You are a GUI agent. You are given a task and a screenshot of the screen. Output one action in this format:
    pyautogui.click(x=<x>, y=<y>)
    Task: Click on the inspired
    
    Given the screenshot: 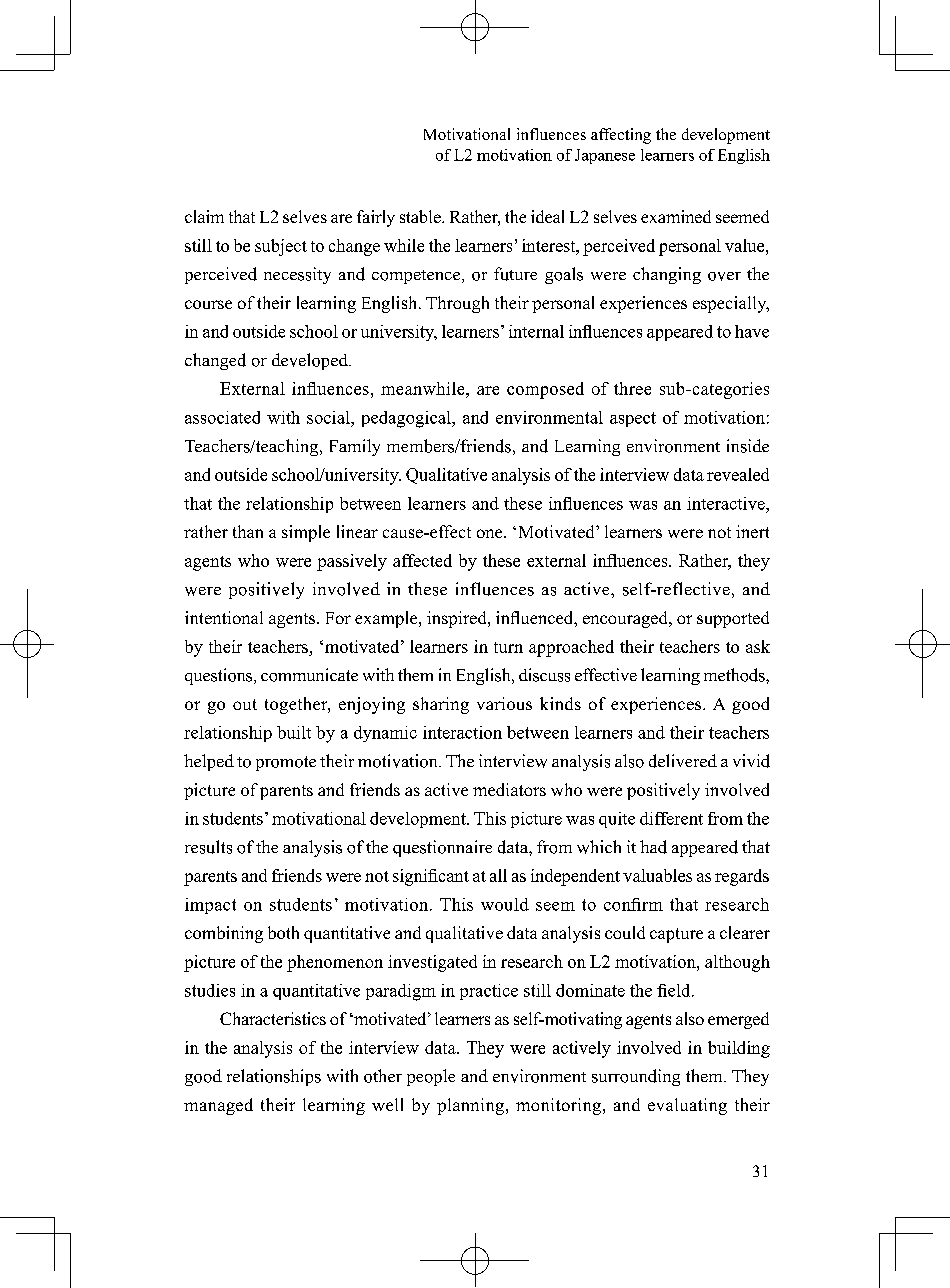 What is the action you would take?
    pyautogui.click(x=458, y=619)
